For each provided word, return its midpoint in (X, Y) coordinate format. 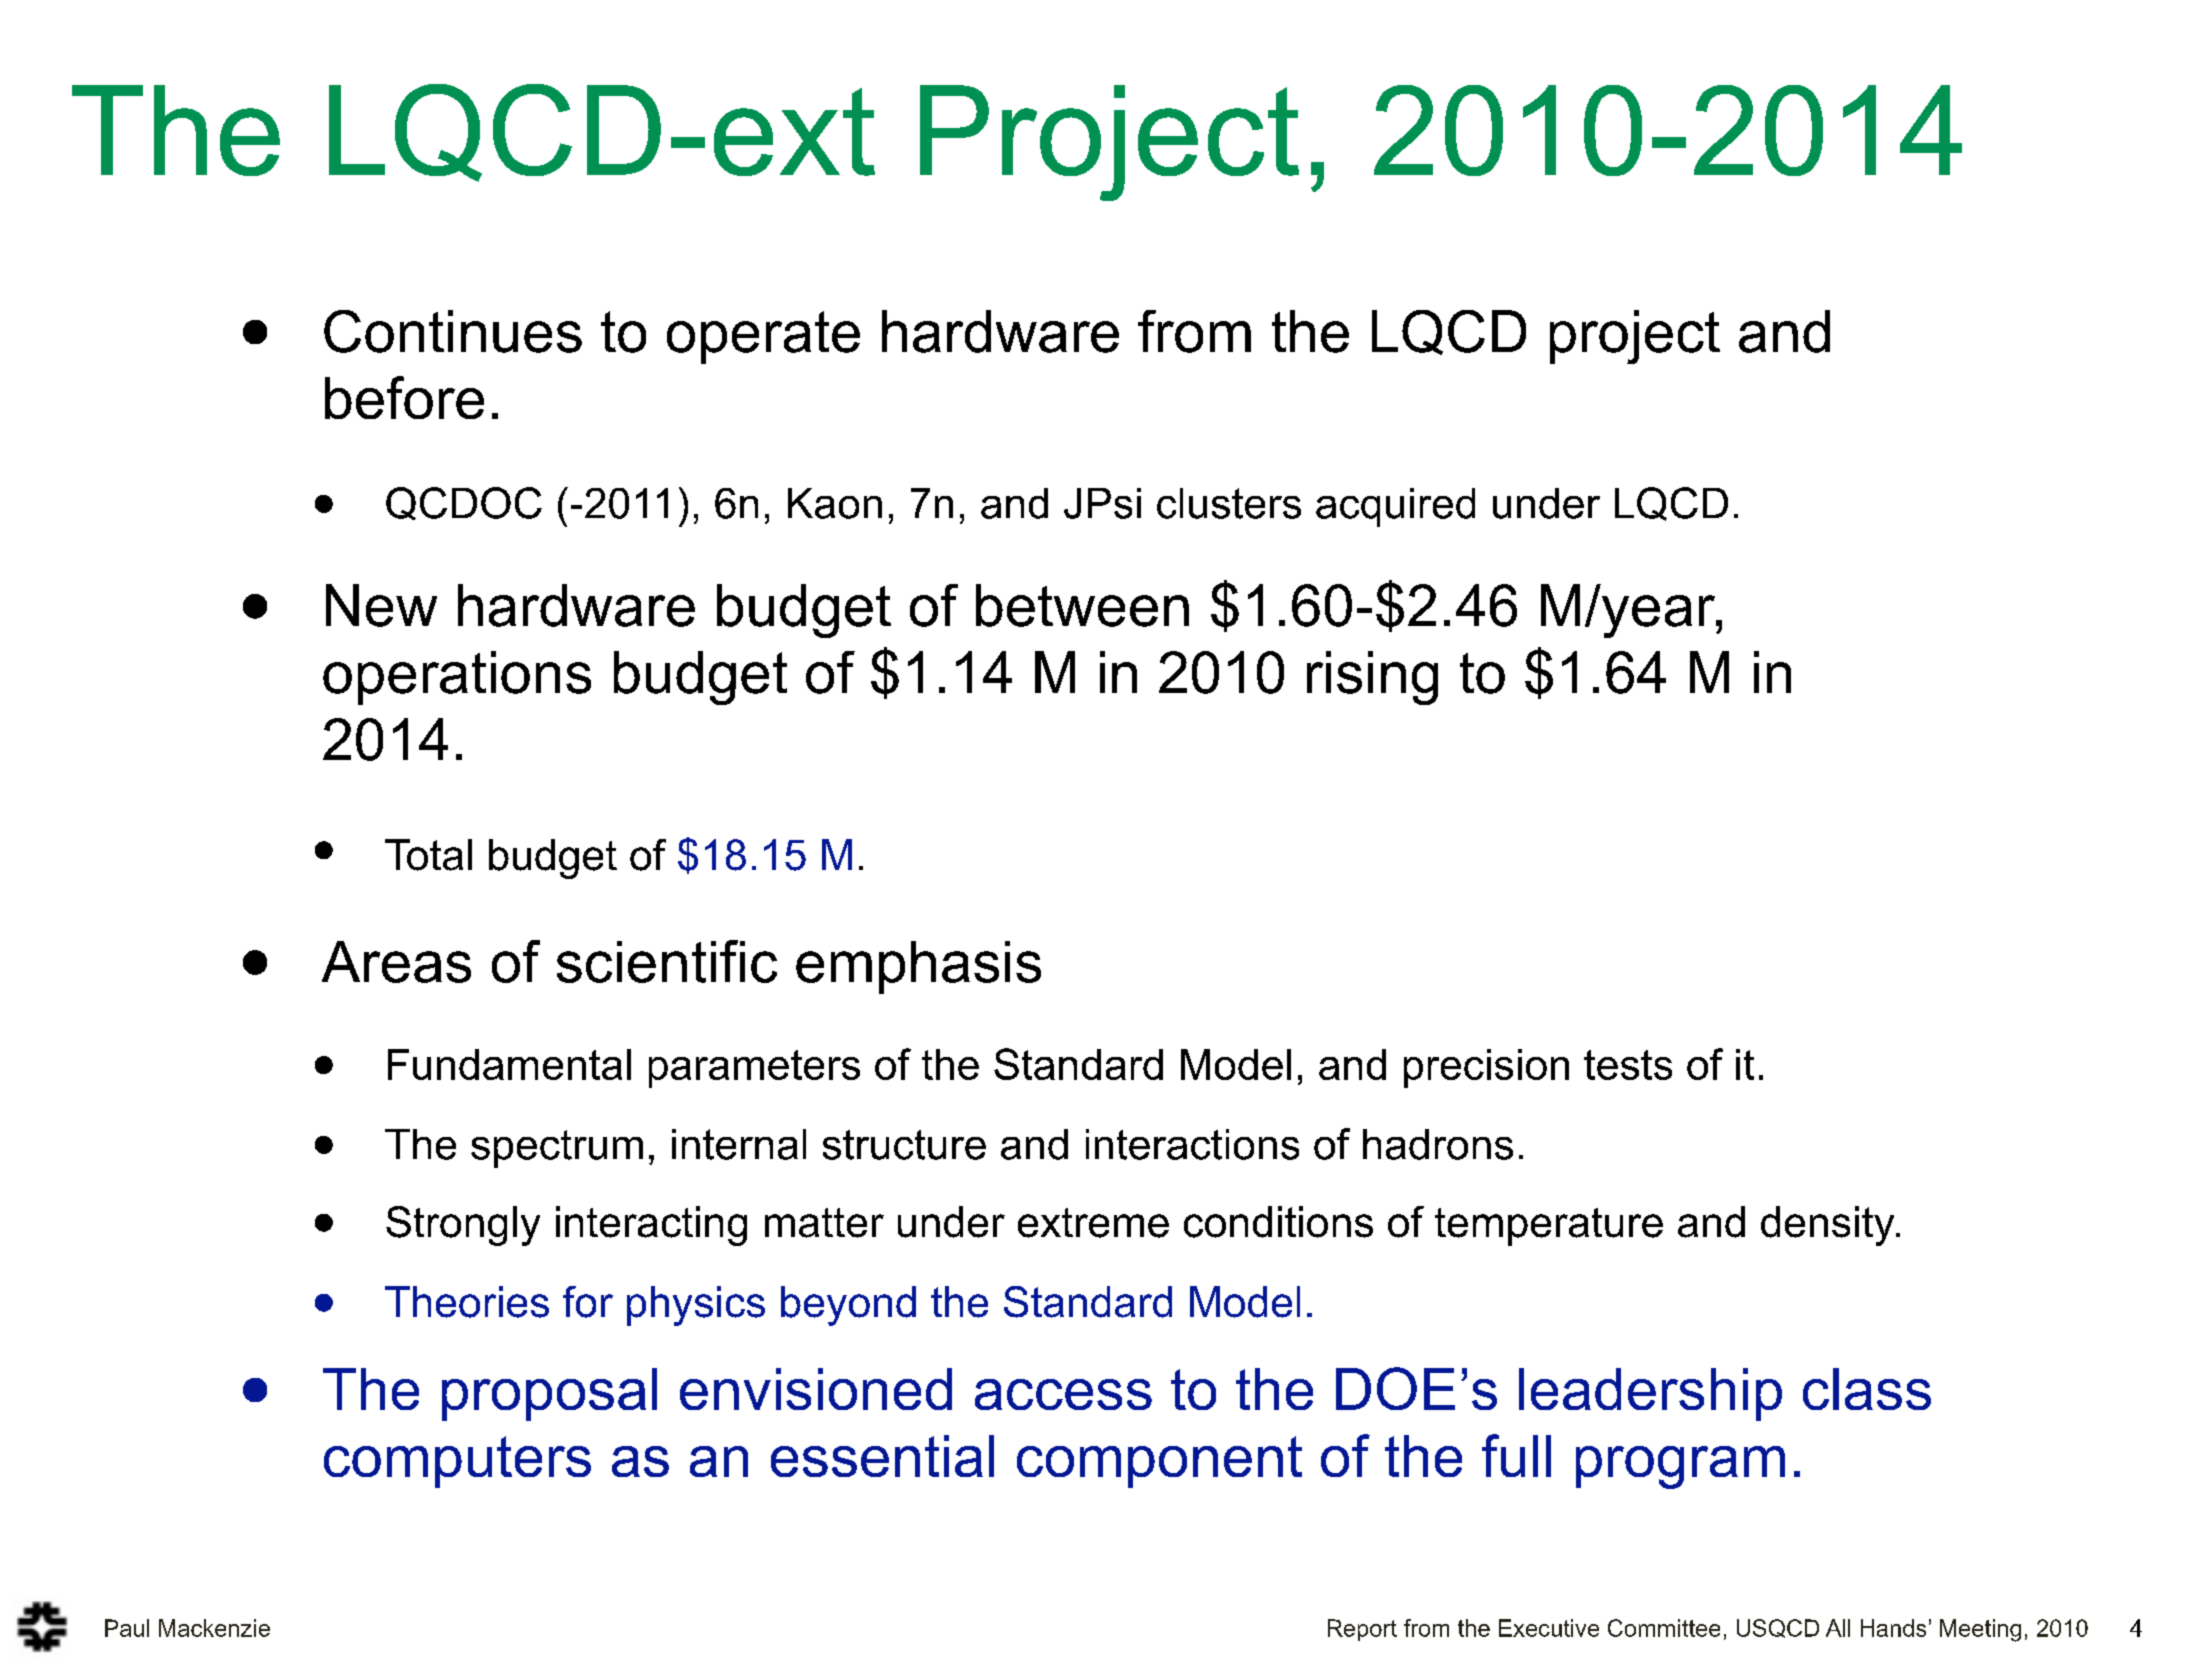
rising (1372, 678)
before (404, 397)
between (1082, 605)
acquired (1395, 507)
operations (457, 678)
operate (763, 337)
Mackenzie (214, 1628)
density (1829, 1226)
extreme (1093, 1223)
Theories (467, 1302)
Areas (396, 962)
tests (1628, 1065)
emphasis (918, 967)
